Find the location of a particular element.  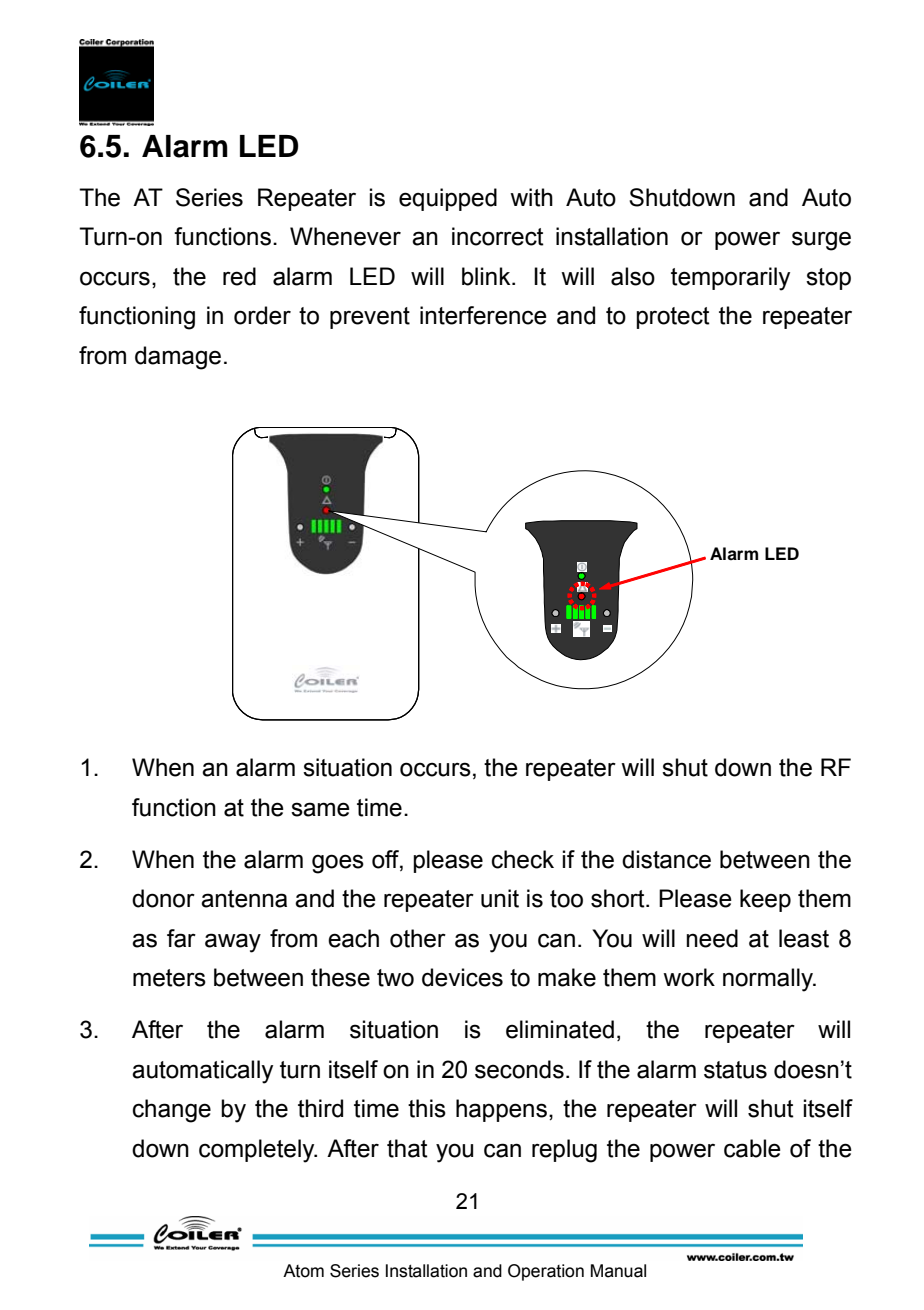

red is located at coordinates (239, 276).
